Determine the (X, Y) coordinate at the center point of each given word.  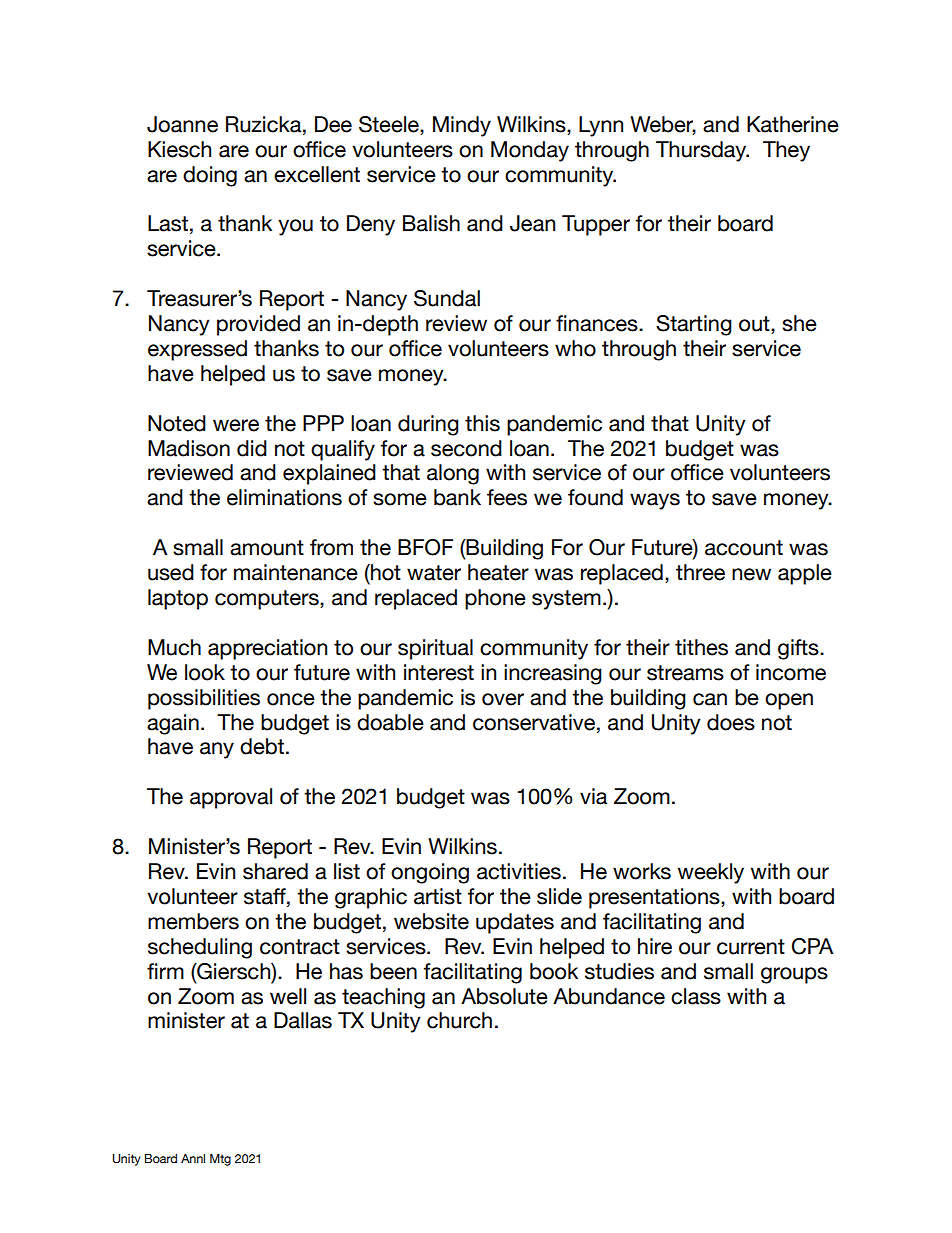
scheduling (200, 948)
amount (267, 548)
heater (498, 572)
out (755, 325)
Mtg (220, 1160)
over (503, 699)
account (744, 548)
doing (210, 176)
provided (258, 325)
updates (515, 923)
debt (262, 746)
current (751, 947)
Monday (530, 151)
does (731, 722)
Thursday (702, 151)
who (575, 348)
